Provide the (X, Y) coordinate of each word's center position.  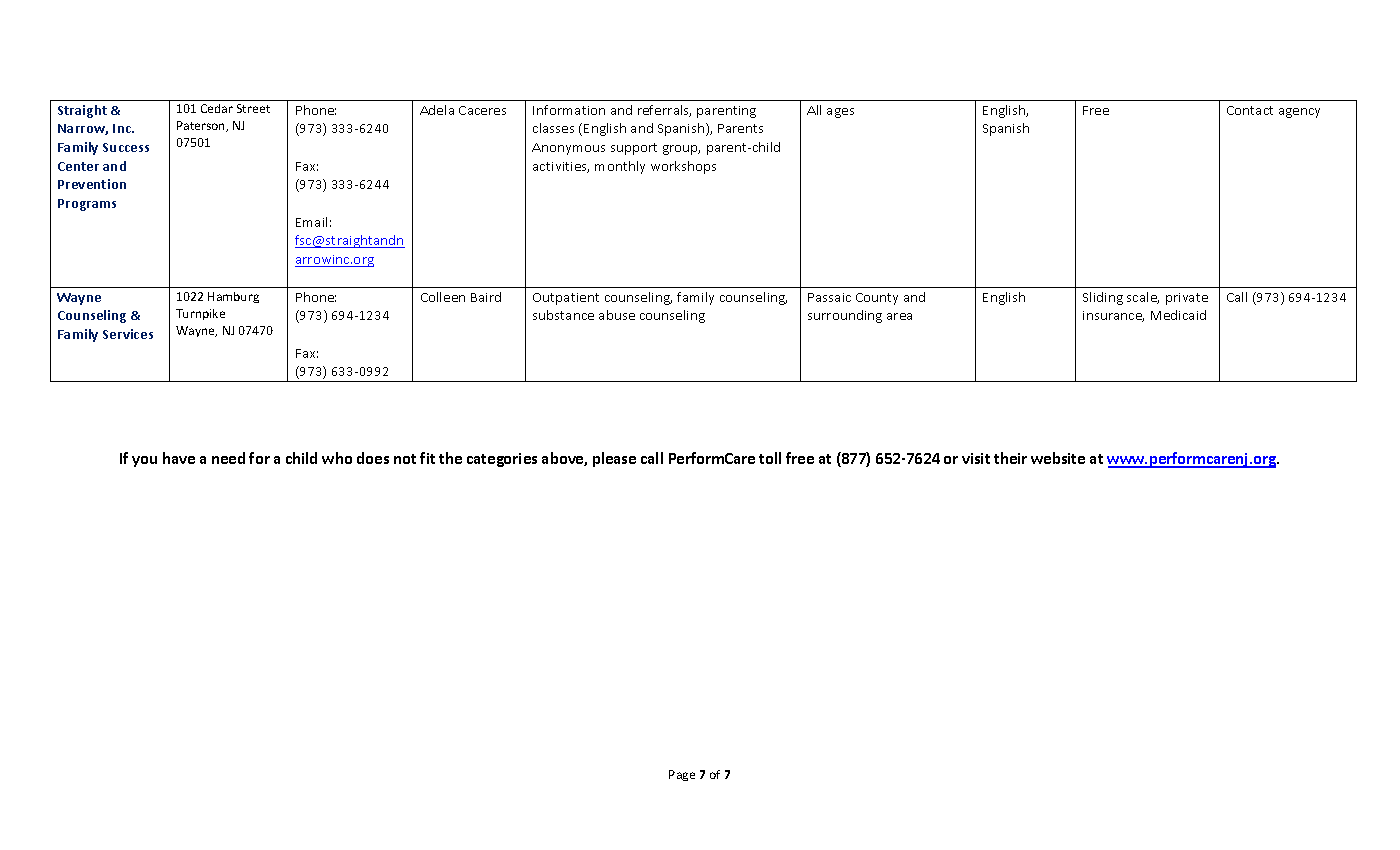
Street (253, 108)
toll (770, 458)
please (614, 459)
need (228, 458)
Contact (1250, 110)
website (1058, 458)
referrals (664, 111)
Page (682, 775)
